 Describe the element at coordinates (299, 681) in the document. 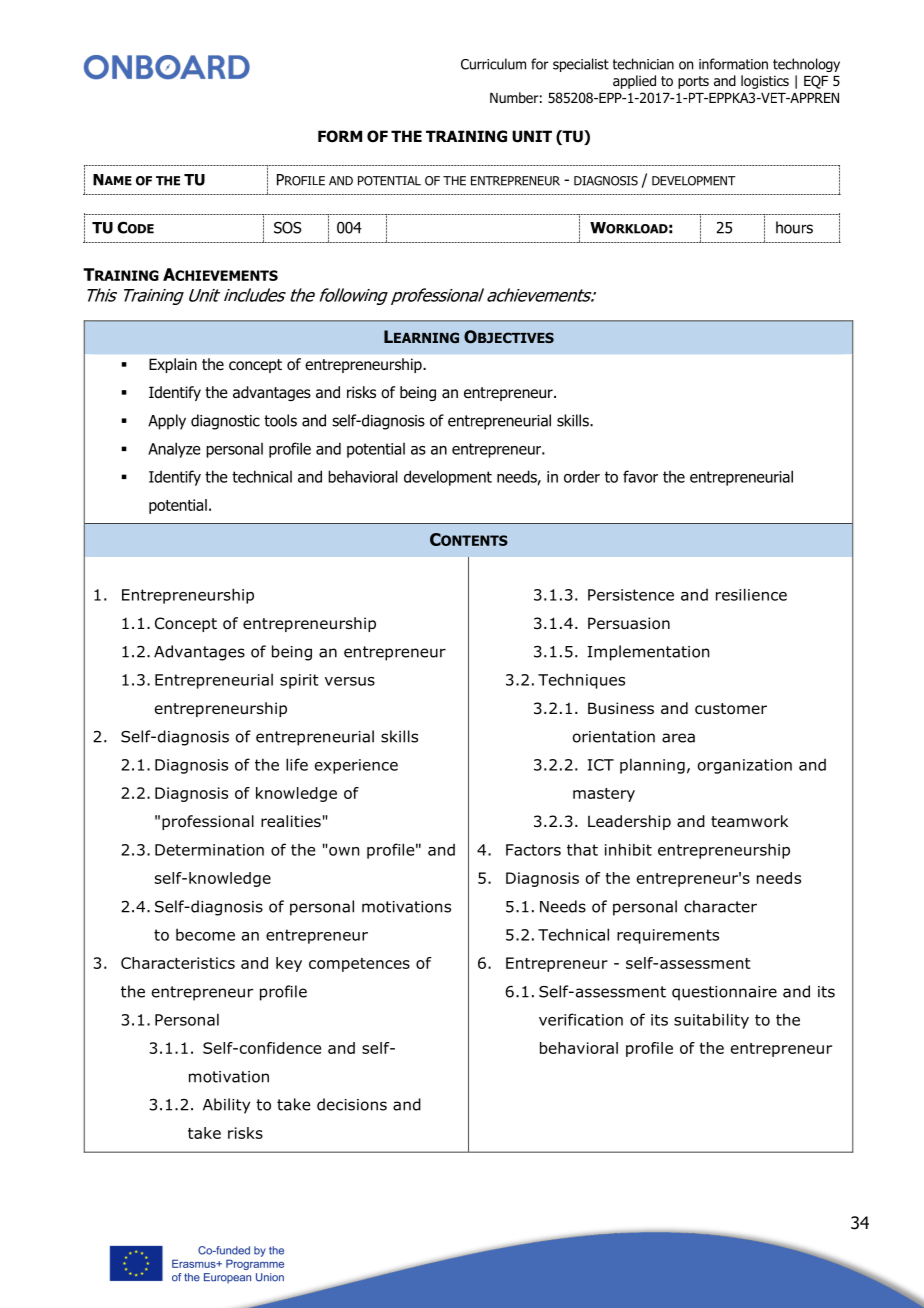

I see `spirit` at that location.
